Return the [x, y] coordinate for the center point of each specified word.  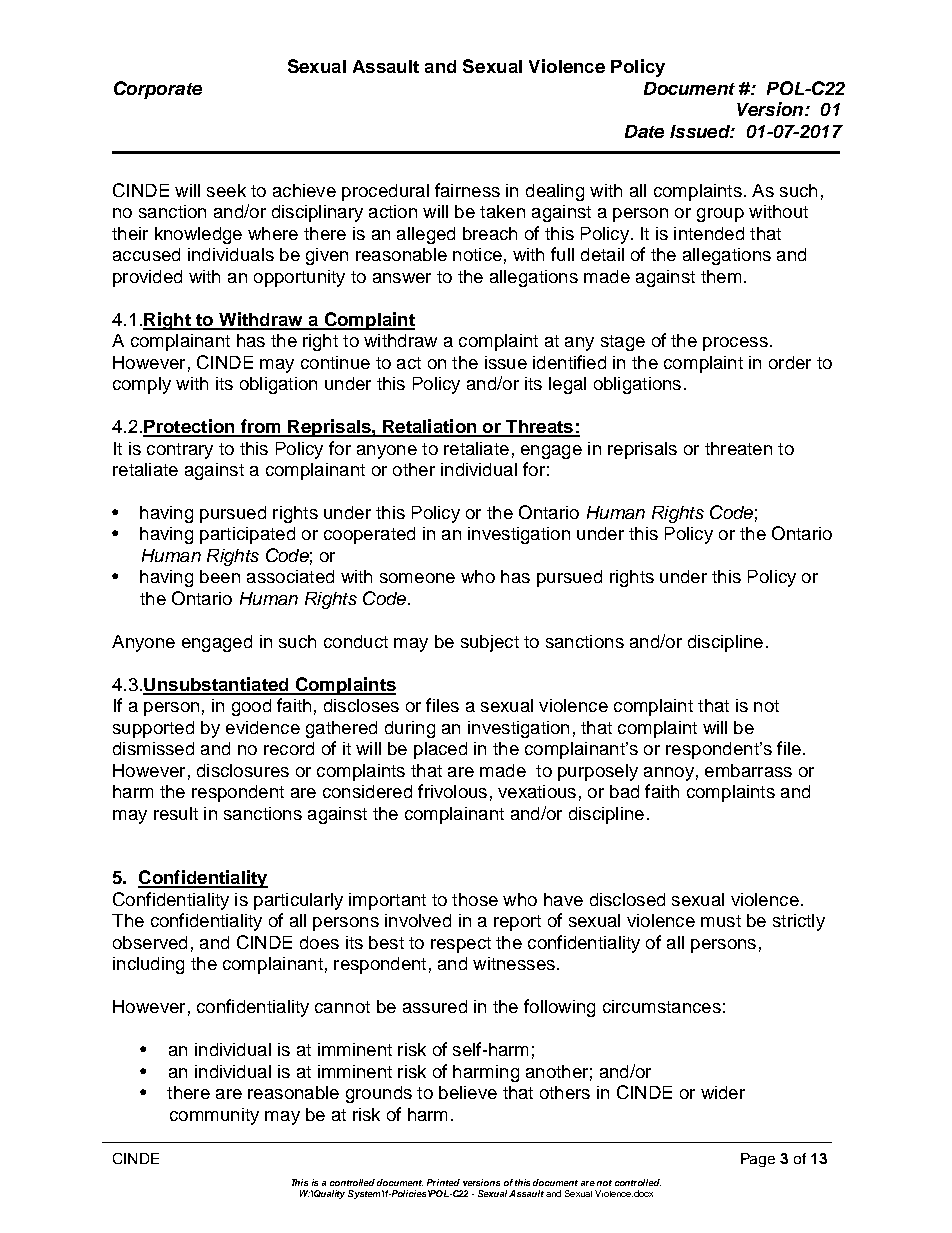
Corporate [158, 90]
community [214, 1116]
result [176, 813]
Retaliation [430, 427]
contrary [180, 451]
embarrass [748, 770]
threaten [738, 448]
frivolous [452, 791]
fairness [467, 190]
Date [644, 131]
